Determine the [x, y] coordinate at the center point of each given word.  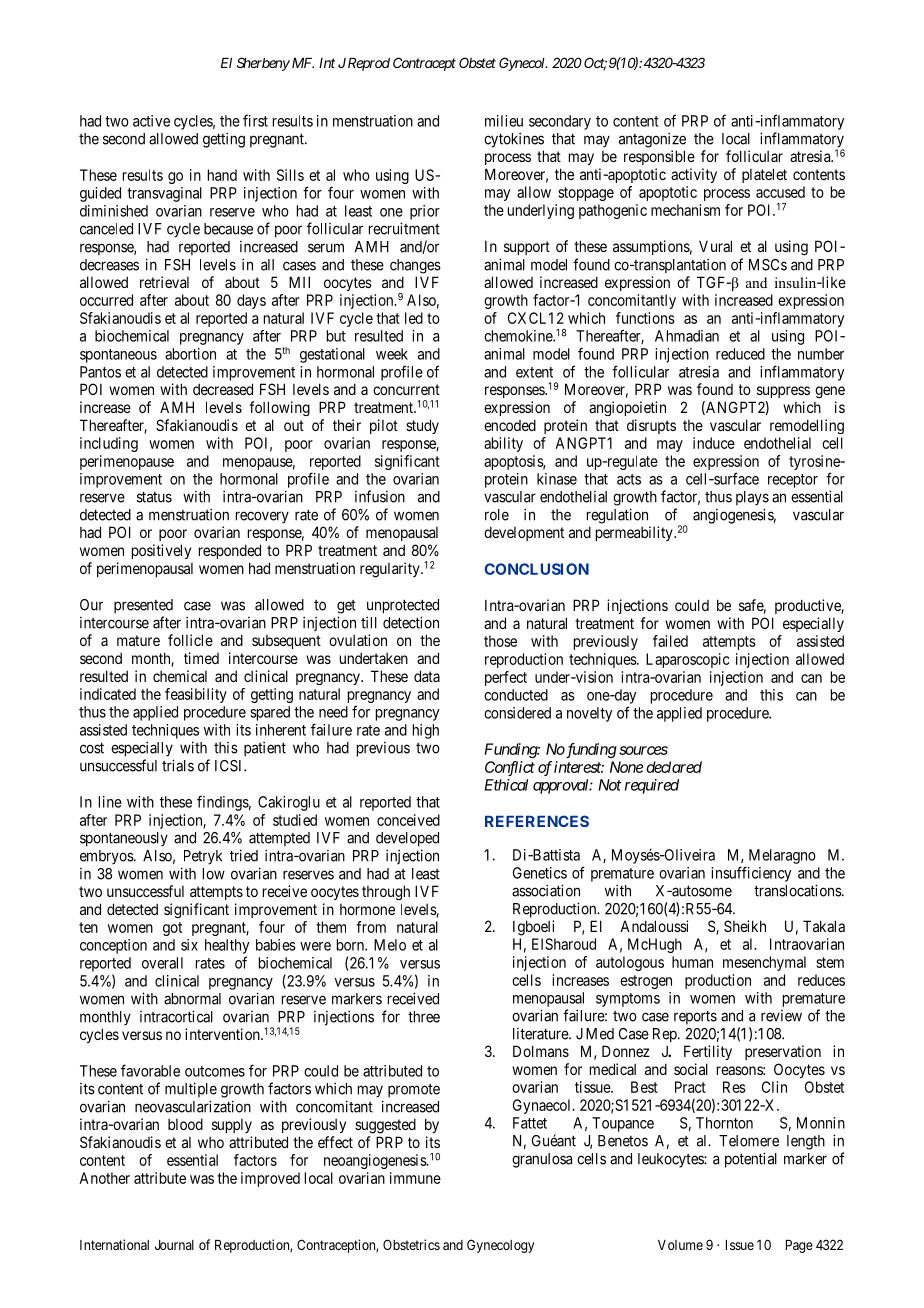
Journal [174, 1245]
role [497, 515]
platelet [764, 175]
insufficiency [751, 874]
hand [222, 175]
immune [415, 1178]
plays [752, 498]
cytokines [514, 140]
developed [407, 839]
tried [244, 855]
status [154, 497]
